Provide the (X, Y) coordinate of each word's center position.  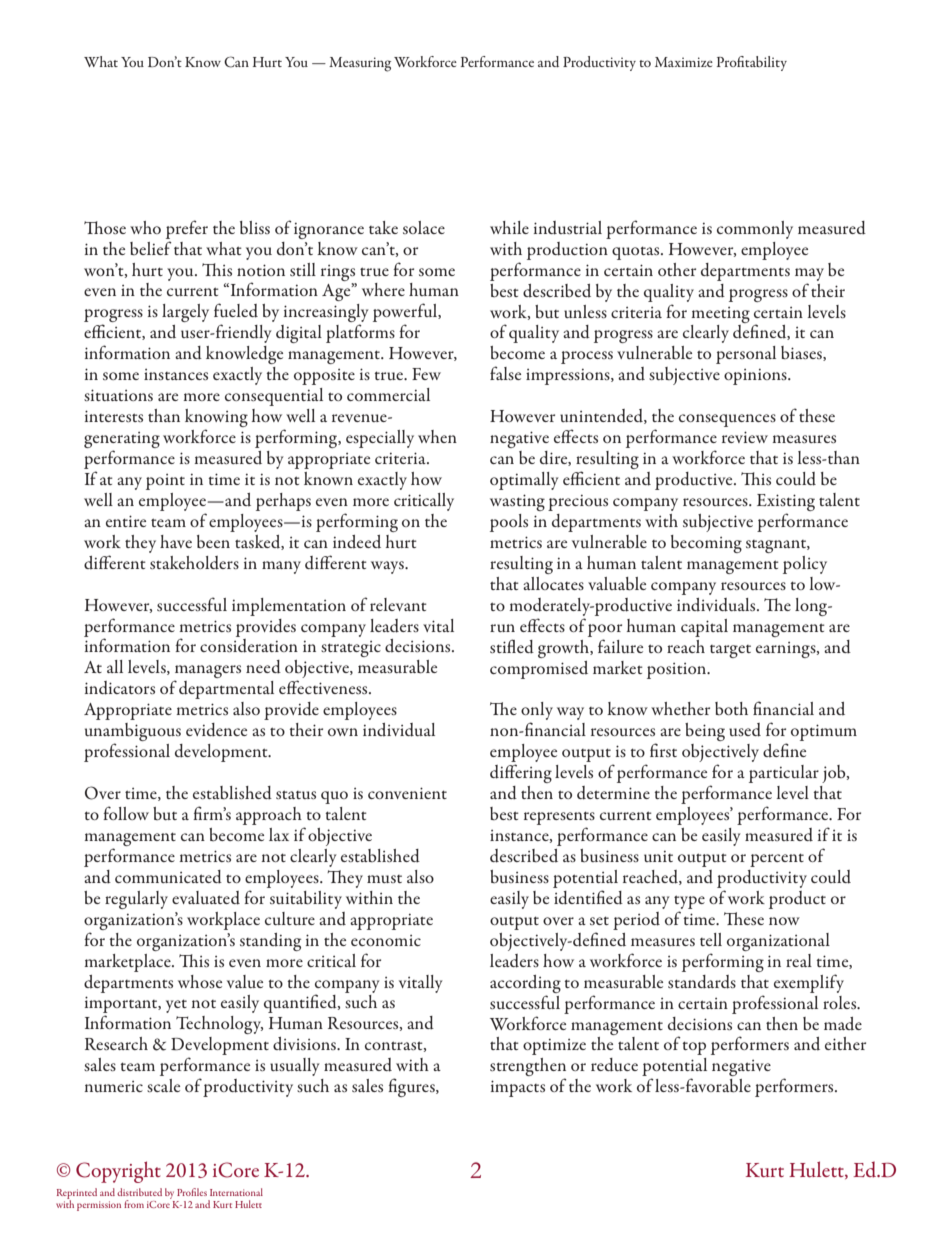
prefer (187, 229)
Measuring (360, 64)
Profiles (192, 1192)
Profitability (752, 63)
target (730, 651)
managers (207, 673)
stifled (512, 646)
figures (413, 1087)
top (694, 1048)
